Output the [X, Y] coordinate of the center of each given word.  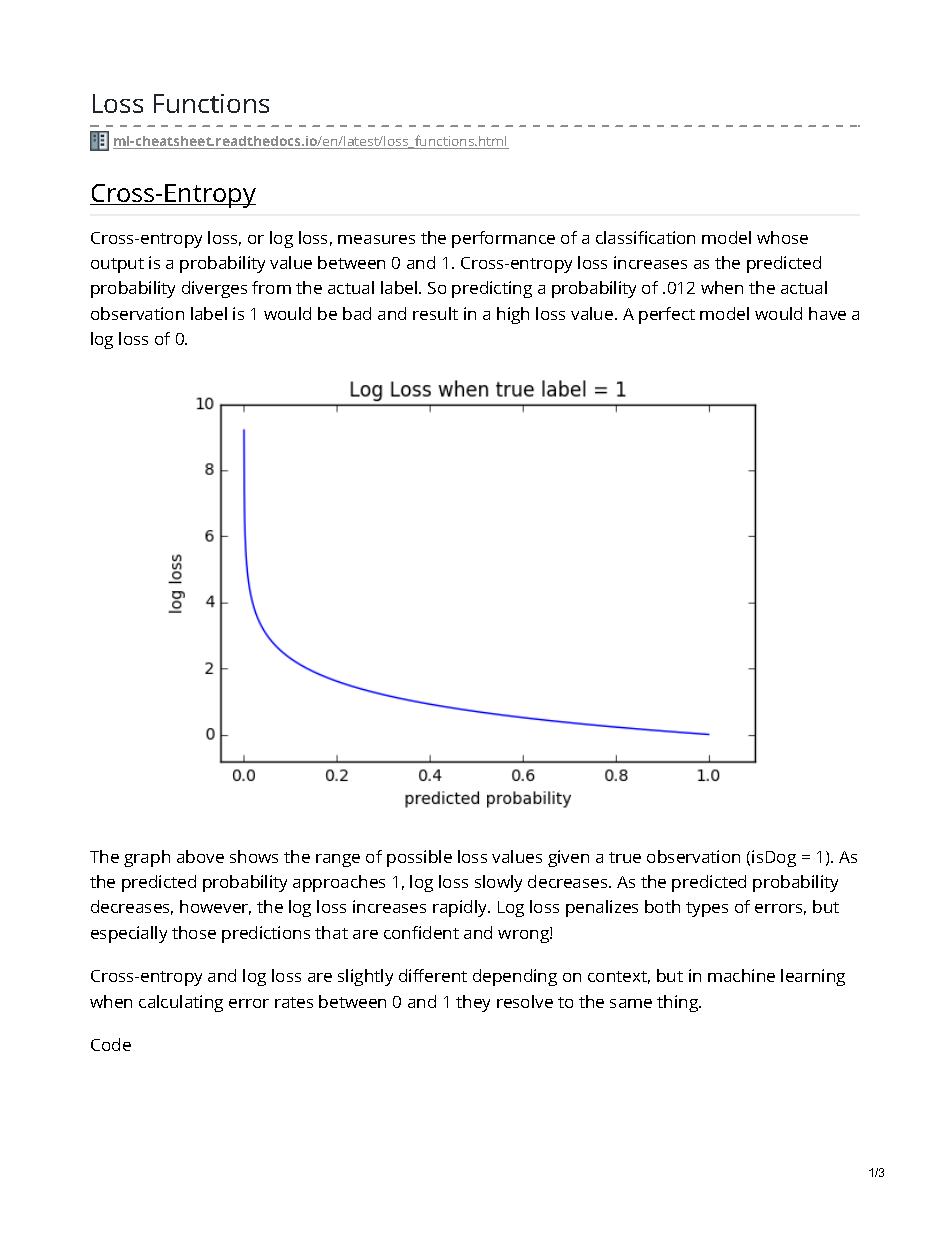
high [513, 315]
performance [503, 239]
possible [419, 858]
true [625, 857]
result [435, 313]
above [200, 856]
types [707, 909]
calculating [181, 1003]
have [827, 313]
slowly [498, 883]
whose [782, 237]
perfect [667, 315]
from [271, 287]
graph [147, 858]
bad [357, 313]
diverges [214, 289]
